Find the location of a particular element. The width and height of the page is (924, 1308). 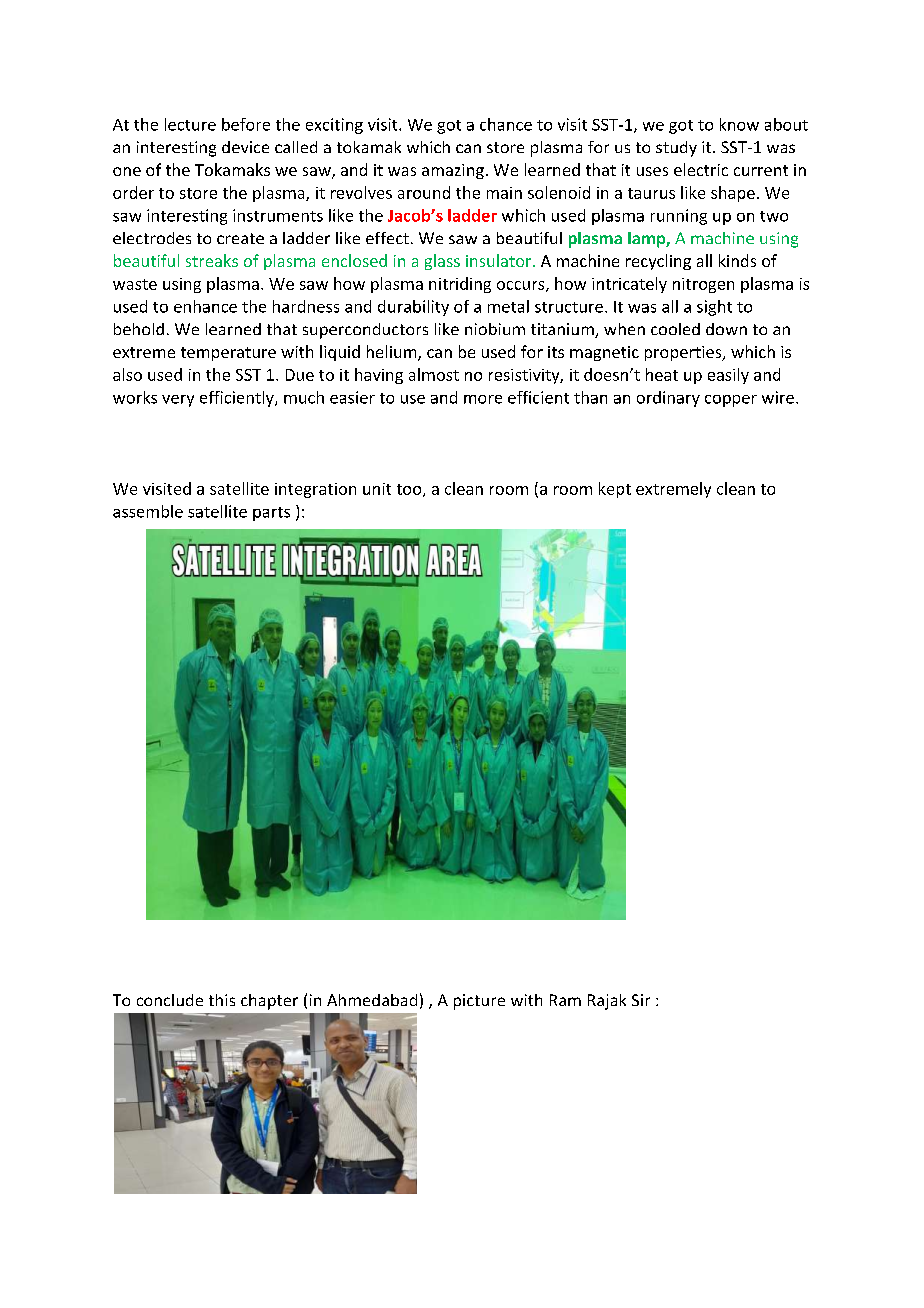

amazing is located at coordinates (453, 171).
